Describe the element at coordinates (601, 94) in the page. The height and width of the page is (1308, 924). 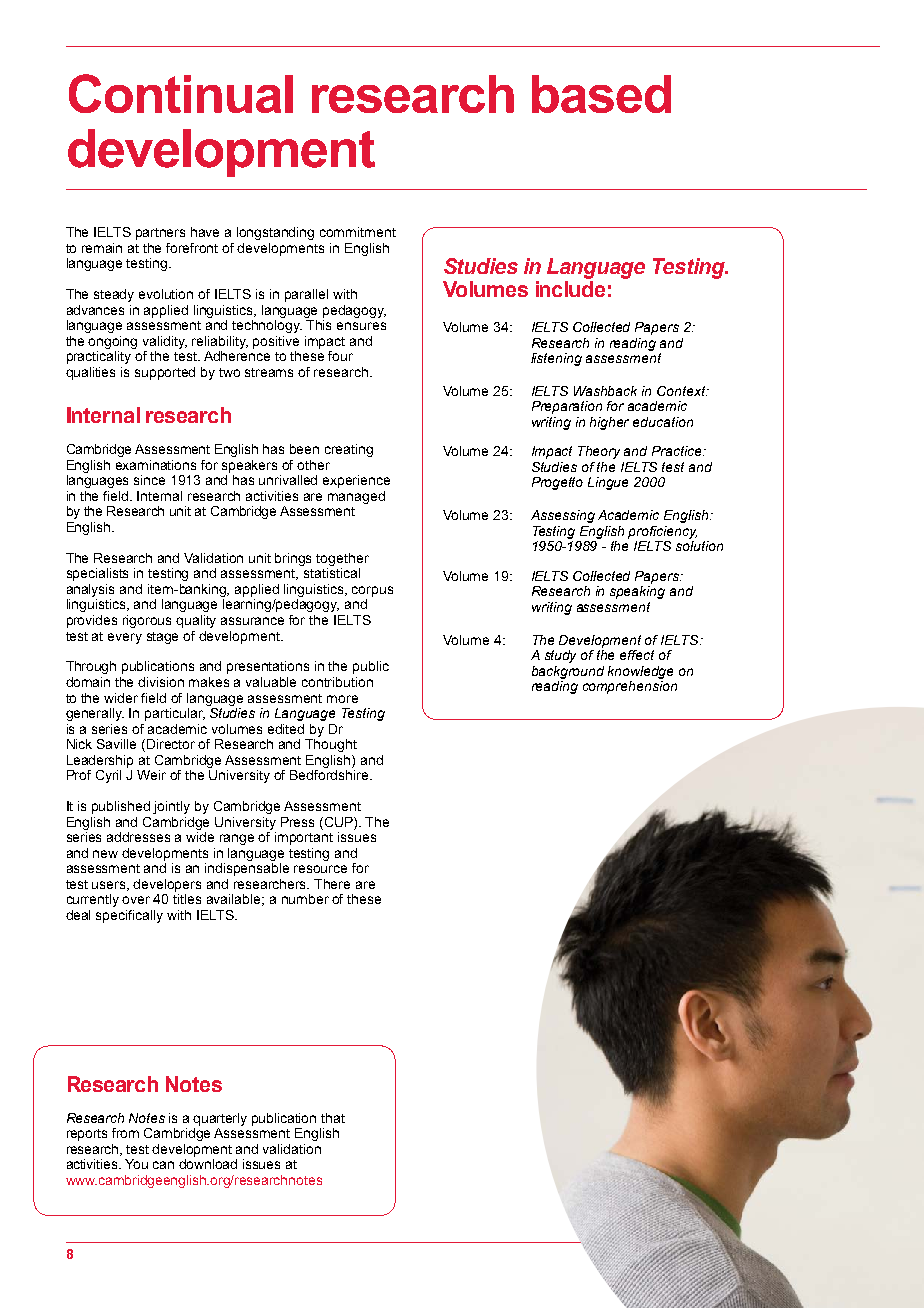
I see `based` at that location.
